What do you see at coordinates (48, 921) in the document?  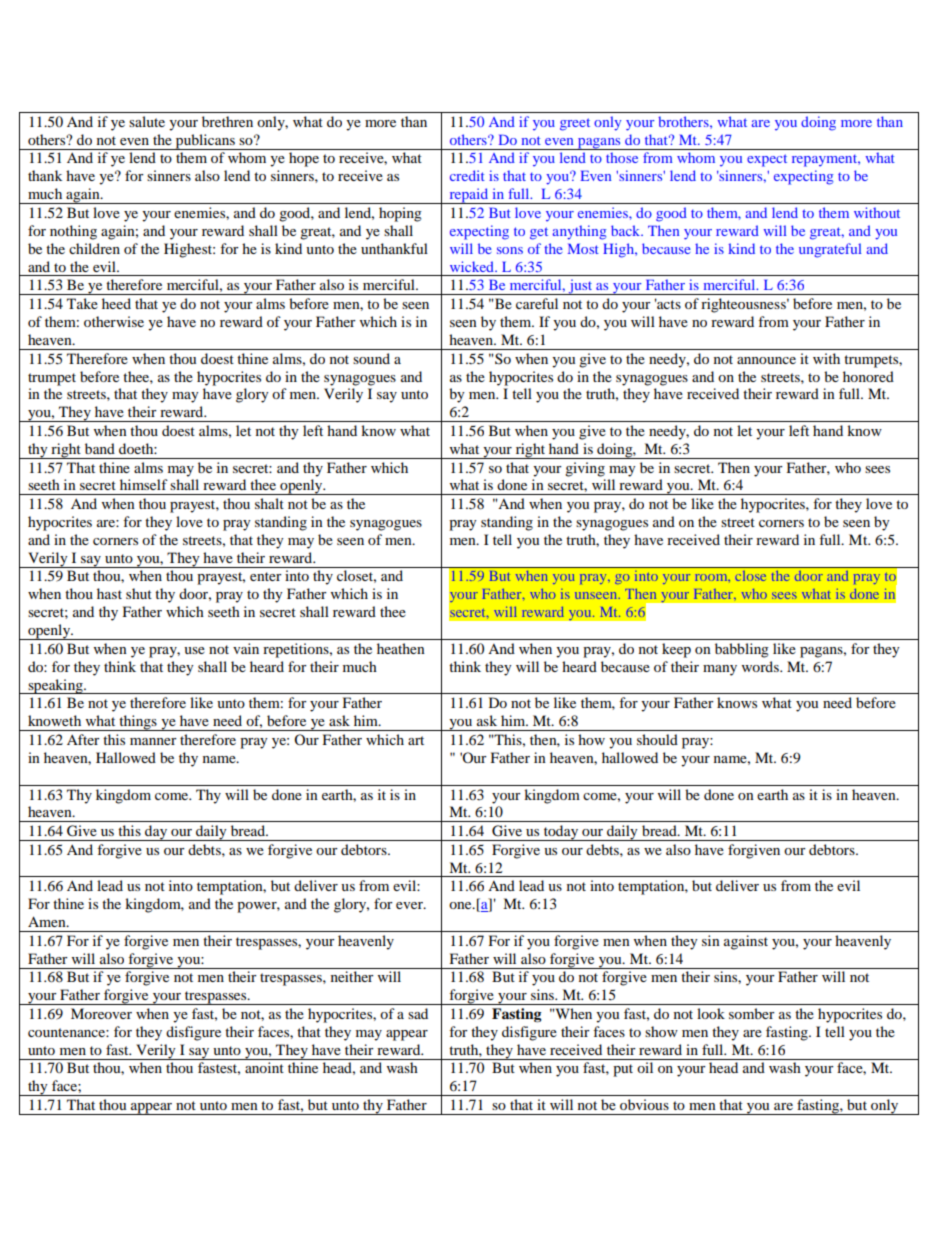 I see `Amen` at bounding box center [48, 921].
